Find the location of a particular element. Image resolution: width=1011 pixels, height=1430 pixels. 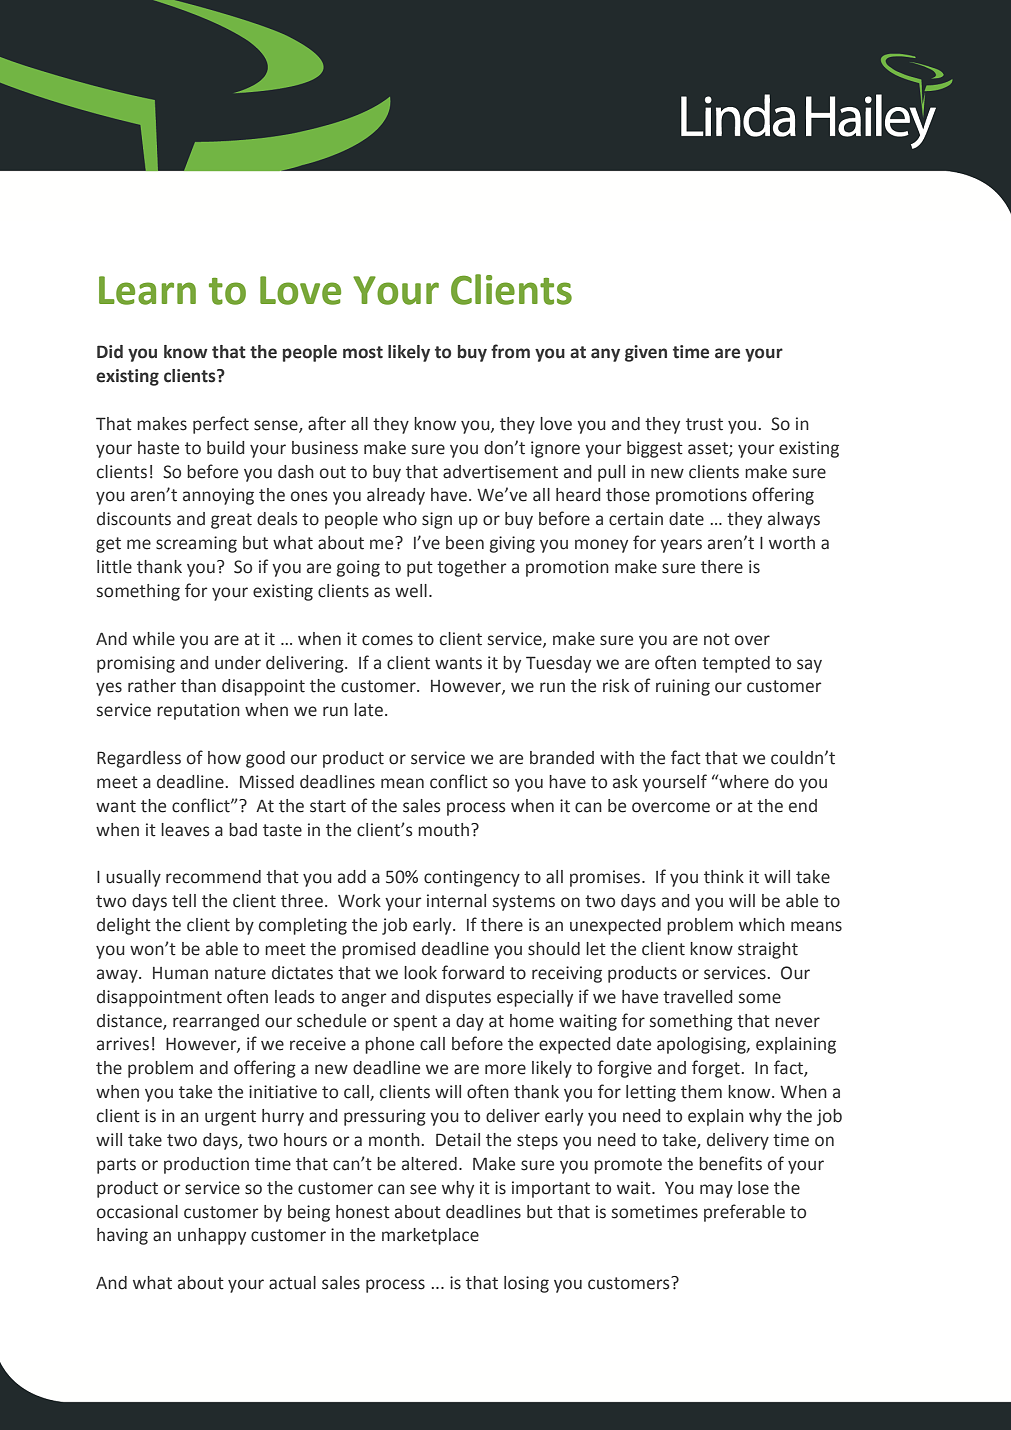

unhappy is located at coordinates (212, 1236).
